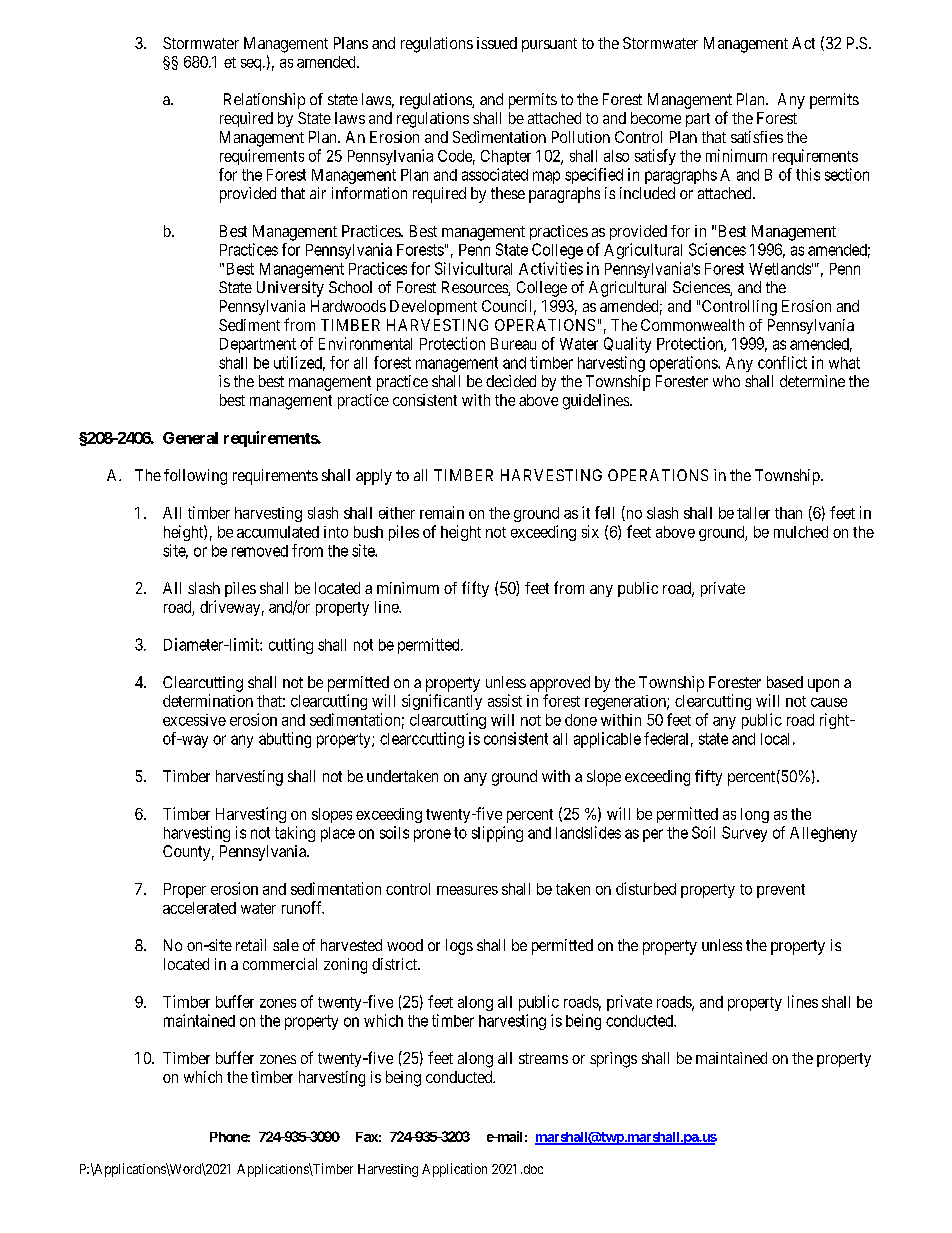  What do you see at coordinates (511, 381) in the screenshot?
I see `decided` at bounding box center [511, 381].
